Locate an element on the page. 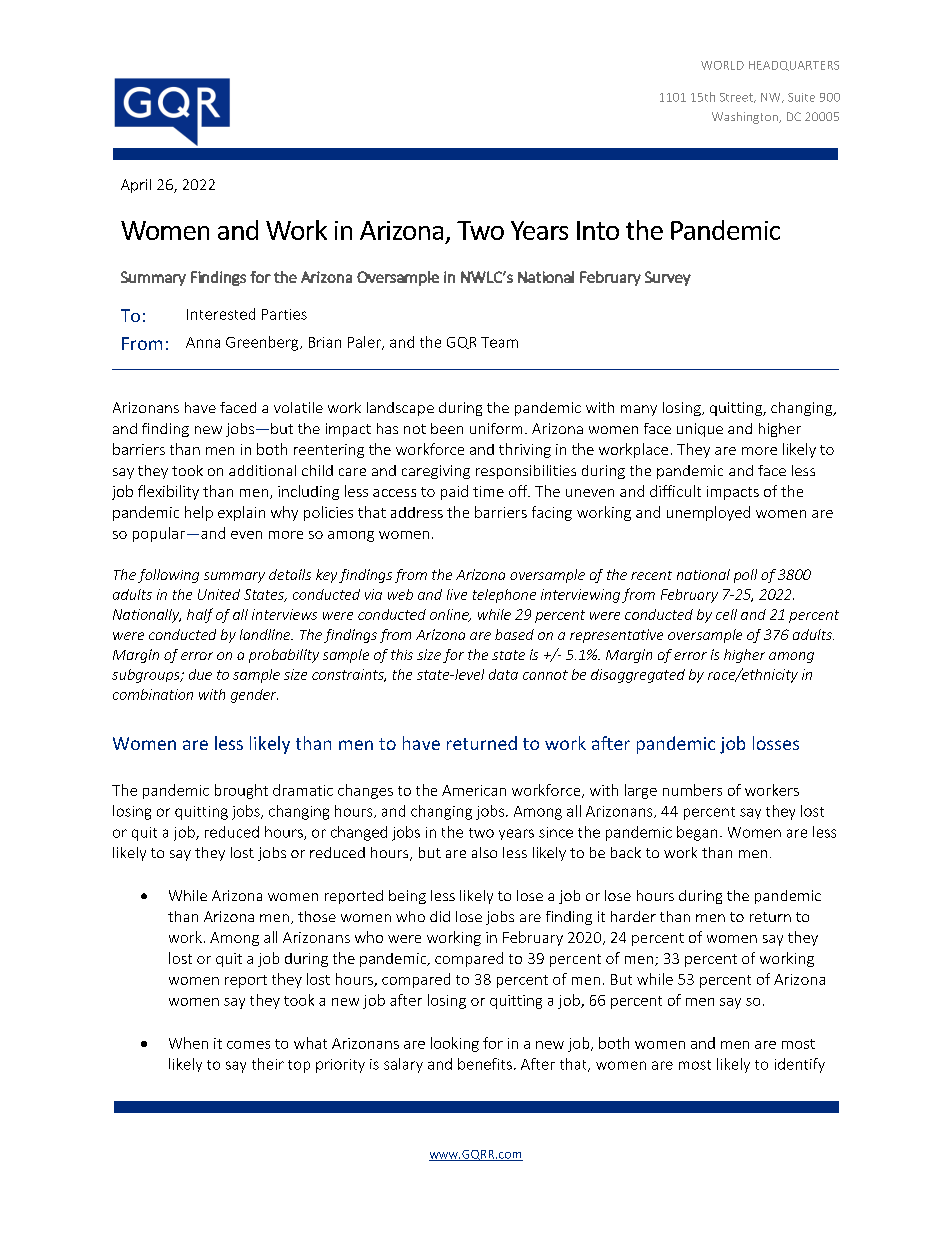  volatile is located at coordinates (298, 407).
